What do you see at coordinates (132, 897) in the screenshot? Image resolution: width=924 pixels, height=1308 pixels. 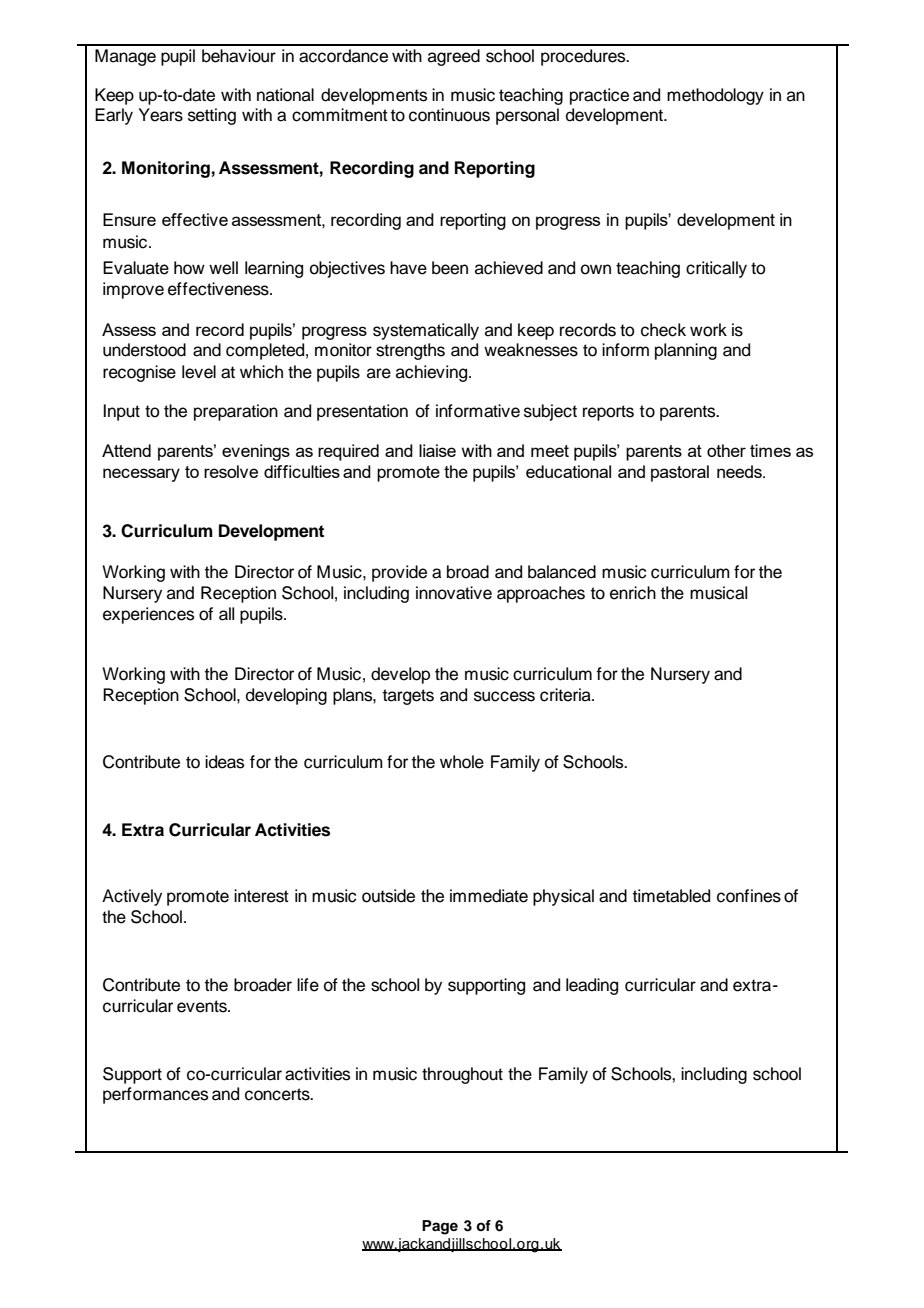 I see `Actively` at bounding box center [132, 897].
